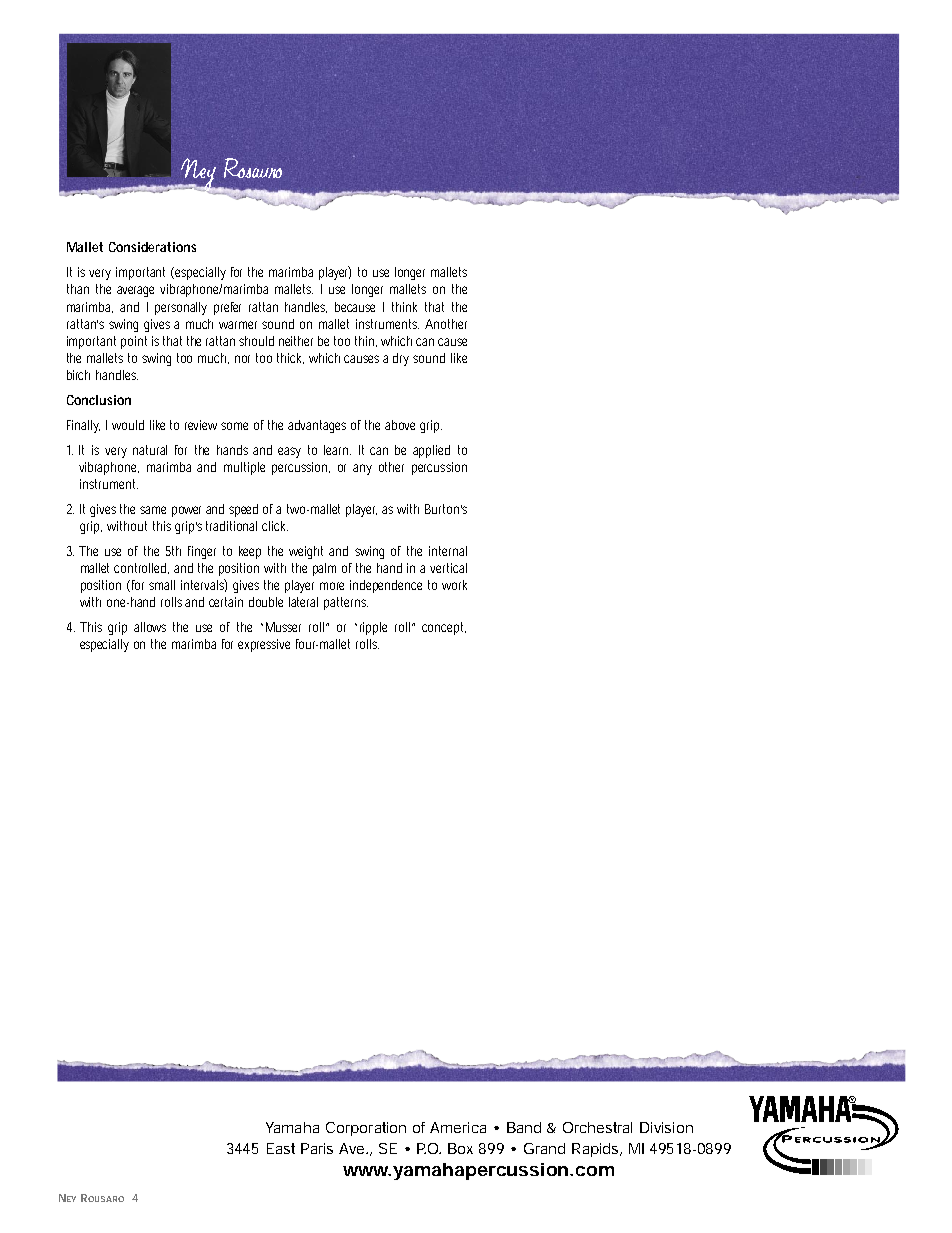 The height and width of the image is (1233, 952). I want to click on East, so click(281, 1148).
